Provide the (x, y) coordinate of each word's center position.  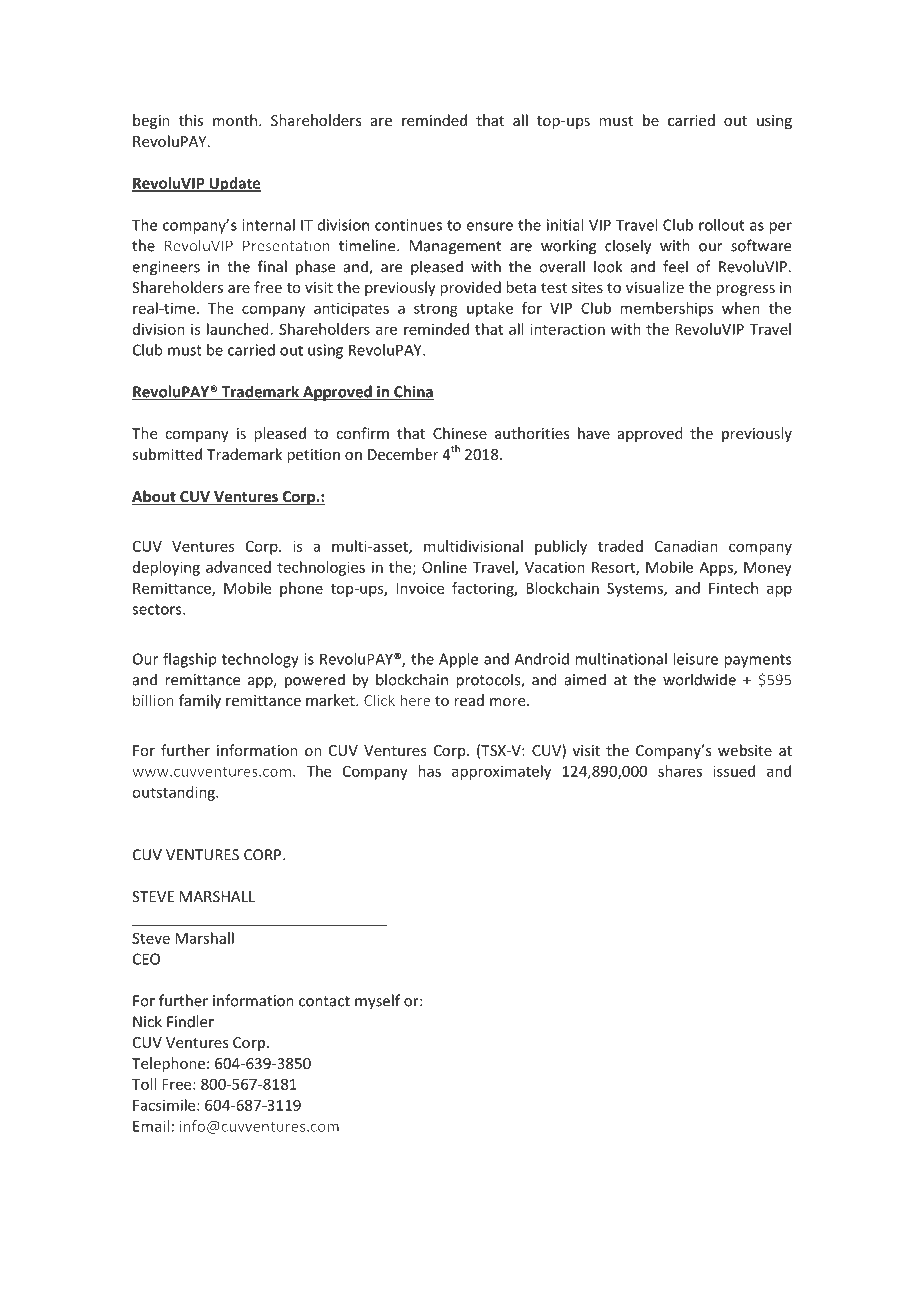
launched (238, 329)
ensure (490, 226)
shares (680, 771)
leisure (695, 659)
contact (324, 1001)
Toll (144, 1084)
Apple (458, 660)
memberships (666, 309)
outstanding (174, 793)
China (413, 392)
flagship (189, 660)
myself (377, 1002)
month (236, 120)
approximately (501, 772)
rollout (721, 225)
